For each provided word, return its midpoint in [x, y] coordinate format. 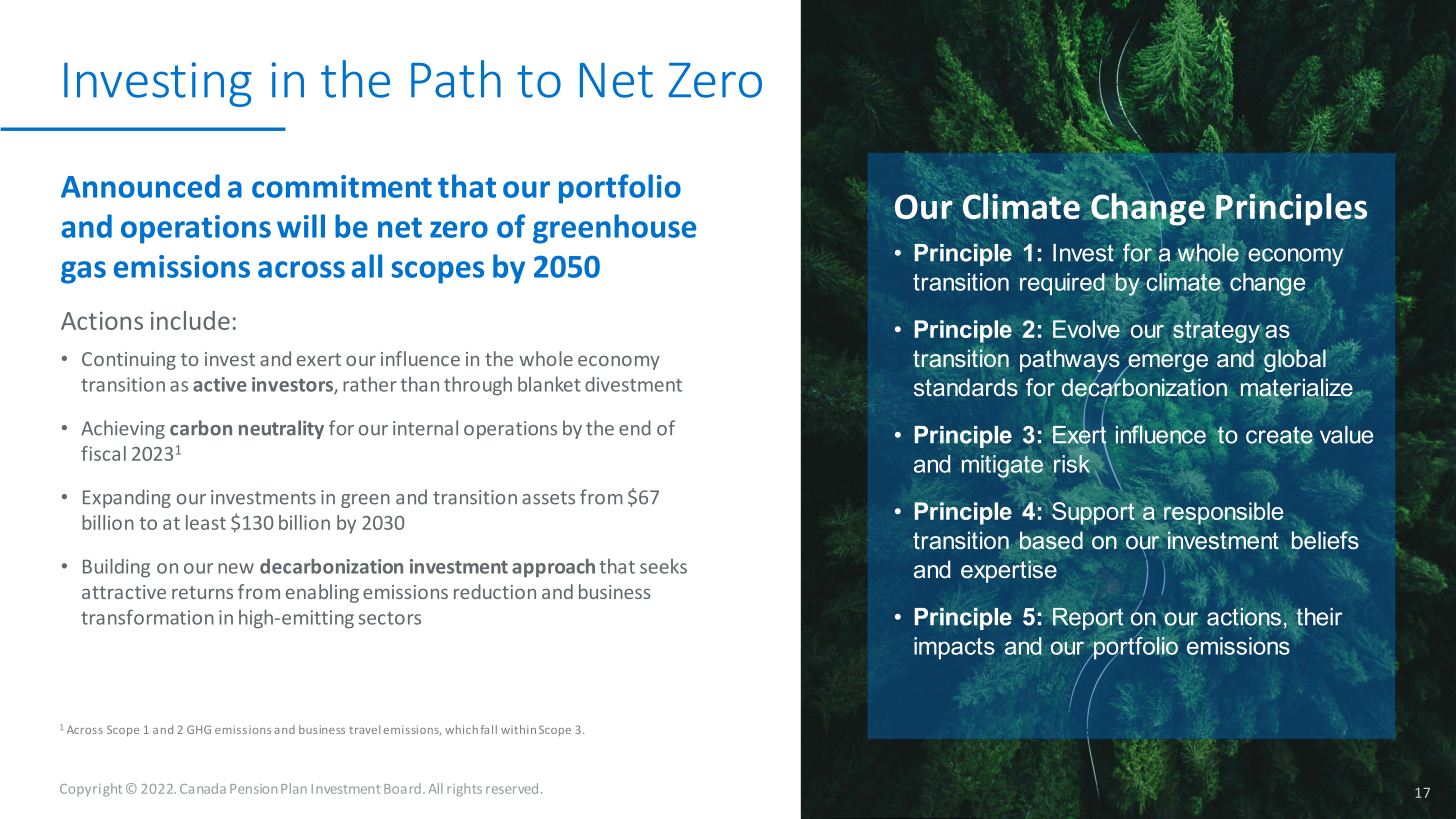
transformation [147, 617]
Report [1088, 619]
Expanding [127, 498]
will [301, 226]
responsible [1223, 514]
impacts [954, 648]
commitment [342, 186]
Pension [253, 789]
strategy [1217, 330]
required [1063, 284]
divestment [633, 384]
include [190, 320]
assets [548, 498]
